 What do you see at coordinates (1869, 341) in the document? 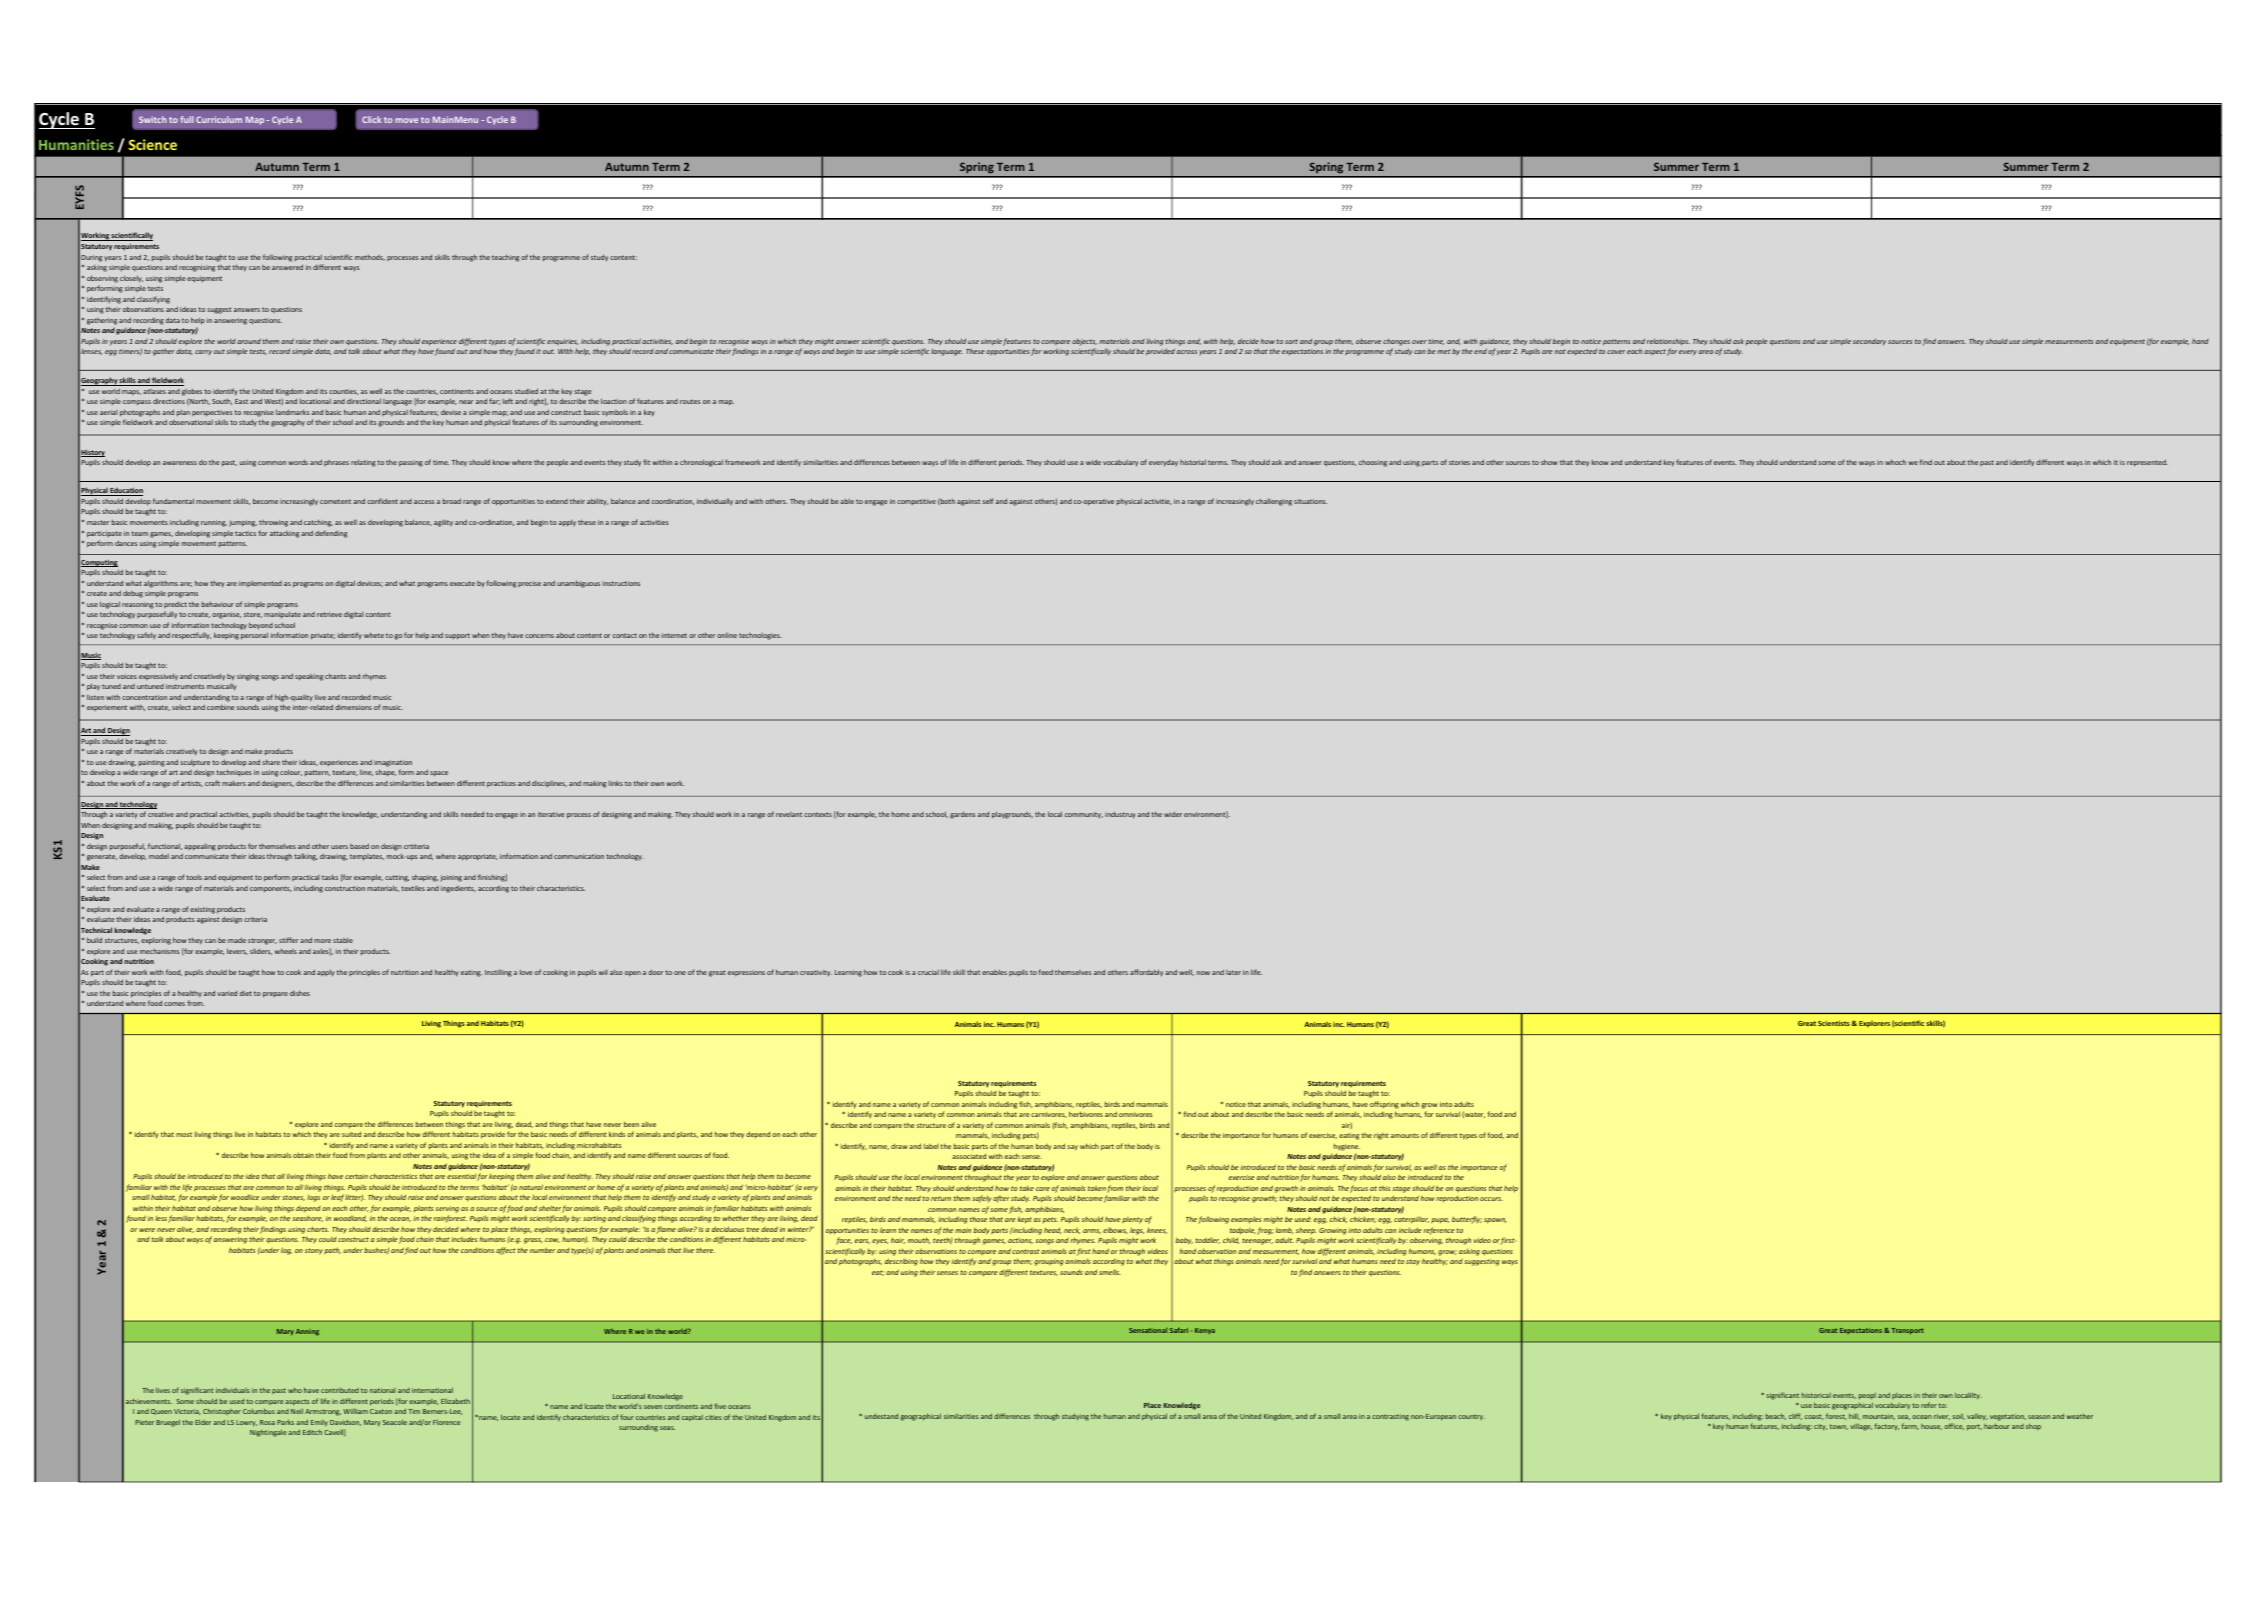
I see `secondary` at bounding box center [1869, 341].
